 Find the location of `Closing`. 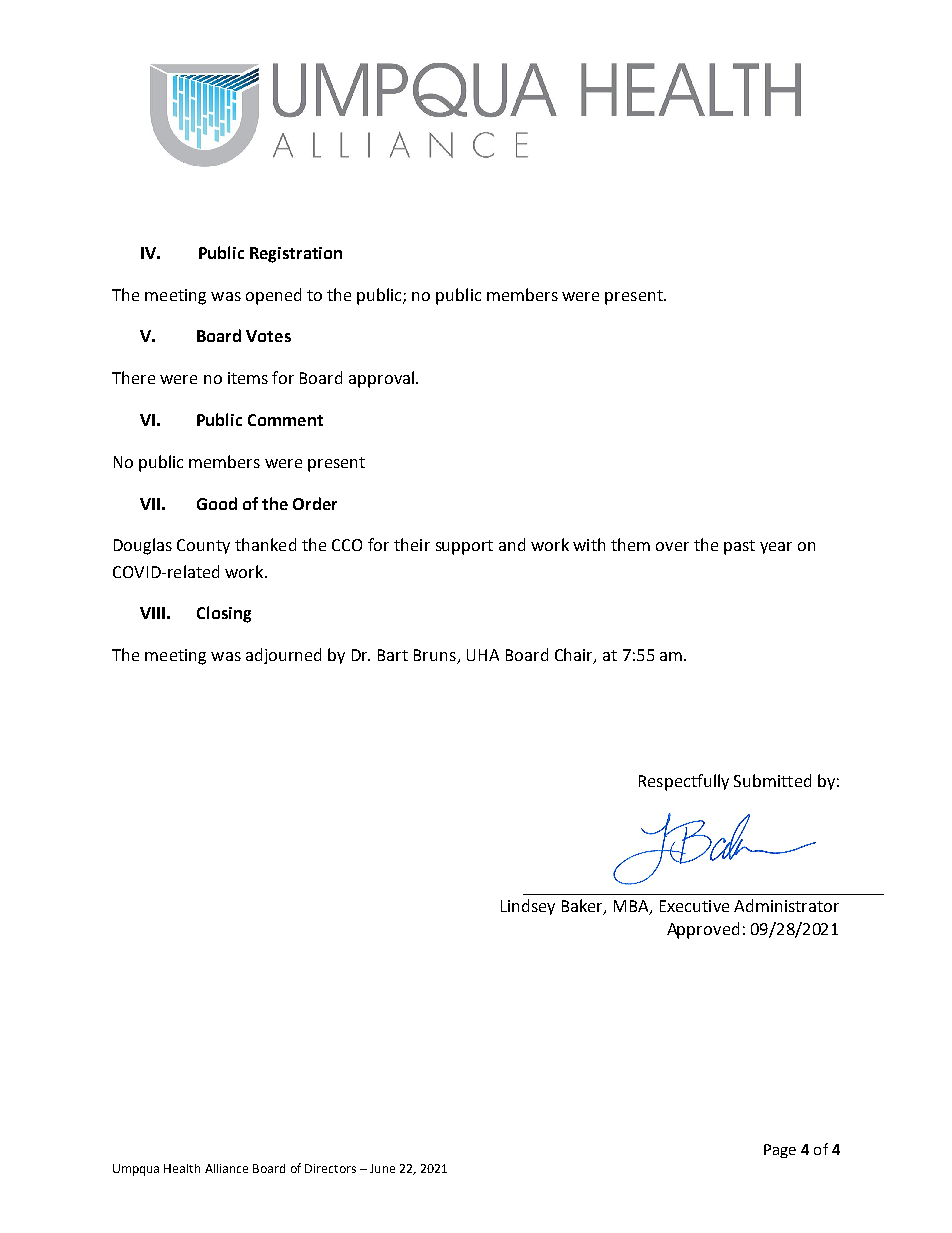

Closing is located at coordinates (224, 614).
